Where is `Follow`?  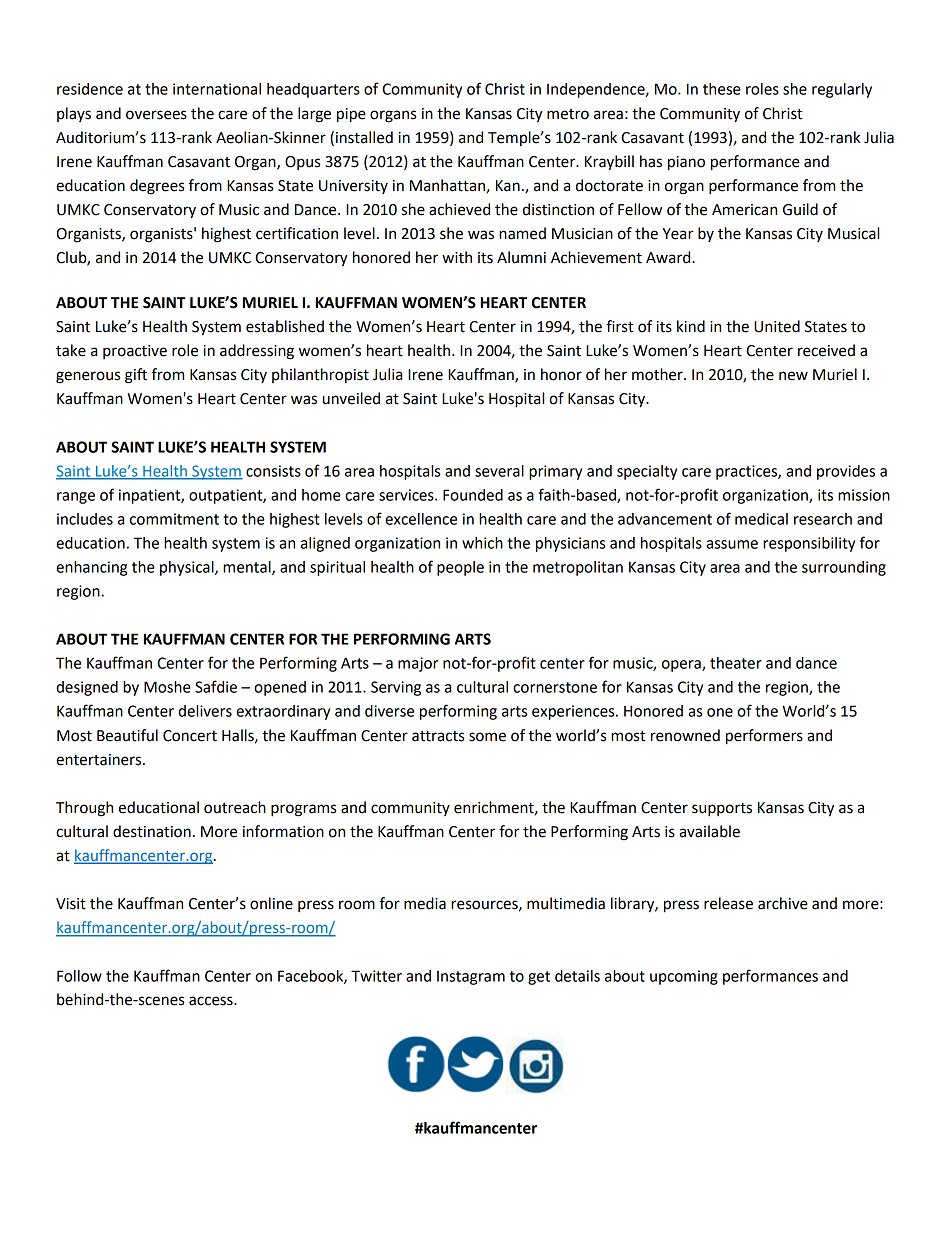 Follow is located at coordinates (79, 976).
